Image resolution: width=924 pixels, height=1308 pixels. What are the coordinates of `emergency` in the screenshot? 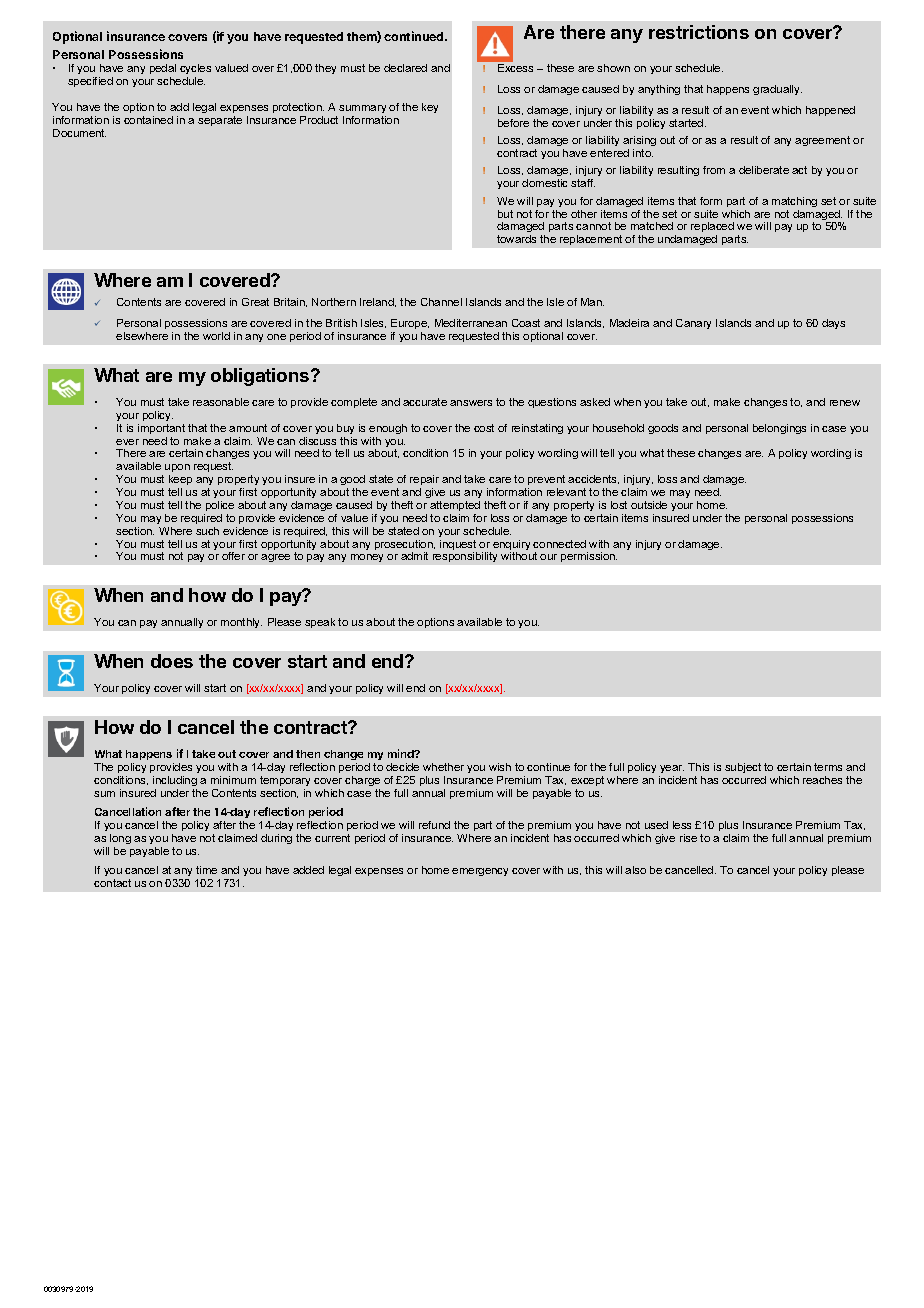 It's located at (480, 872).
